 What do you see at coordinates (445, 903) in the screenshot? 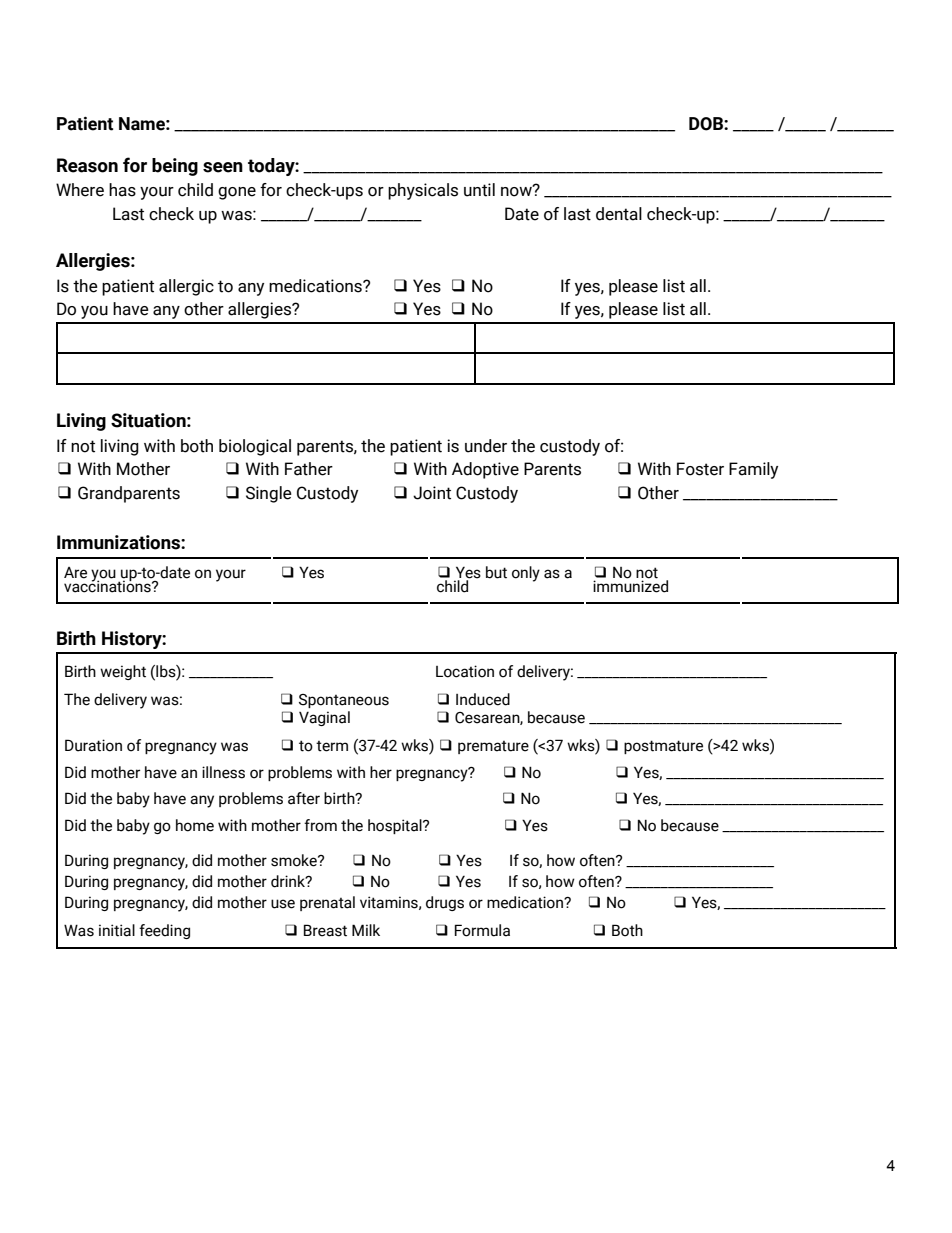
I see `drugs` at bounding box center [445, 903].
